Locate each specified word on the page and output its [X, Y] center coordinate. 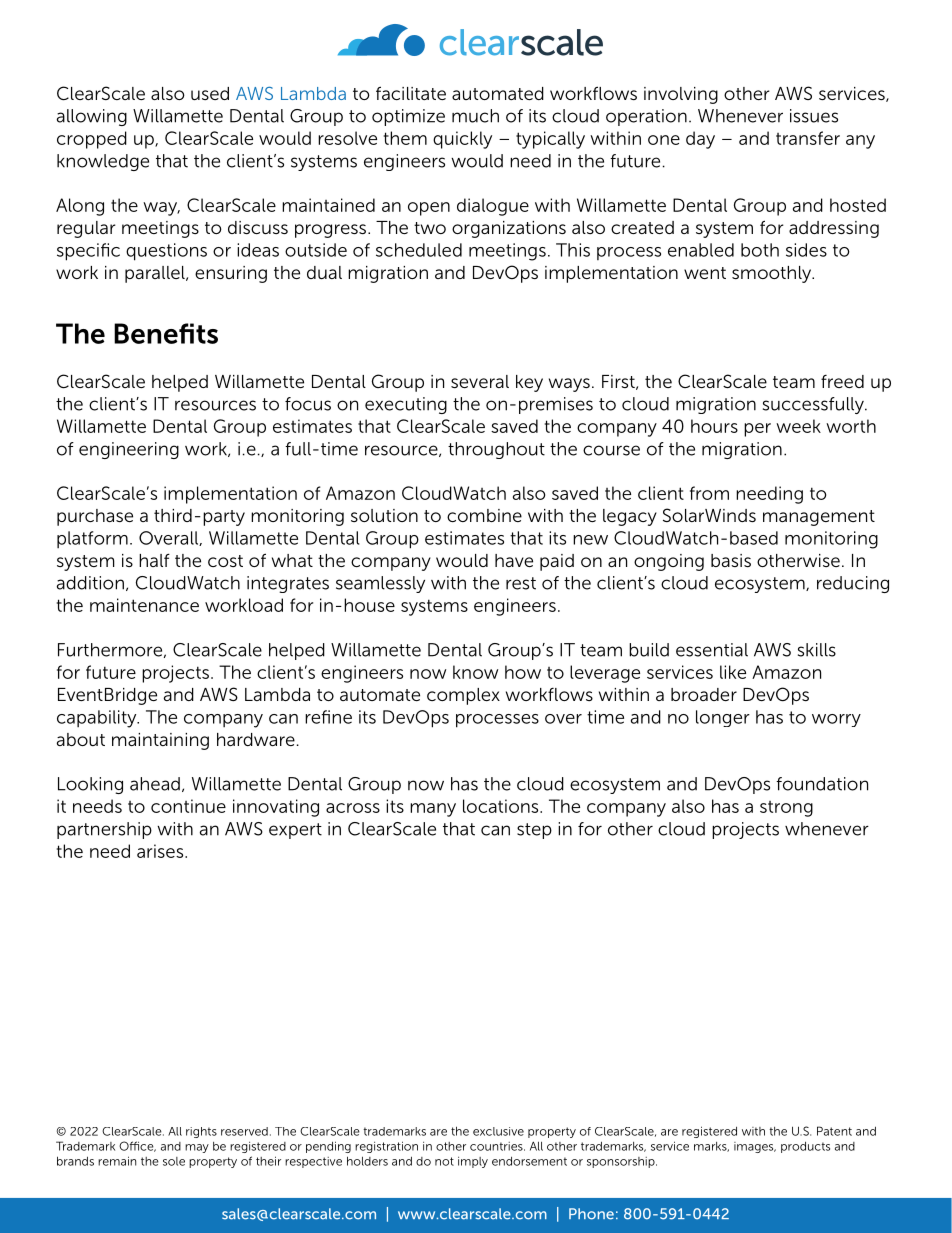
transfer [808, 138]
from [709, 493]
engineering [129, 450]
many [433, 810]
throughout [496, 450]
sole [174, 1161]
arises [161, 851]
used [210, 93]
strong [786, 809]
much [475, 116]
